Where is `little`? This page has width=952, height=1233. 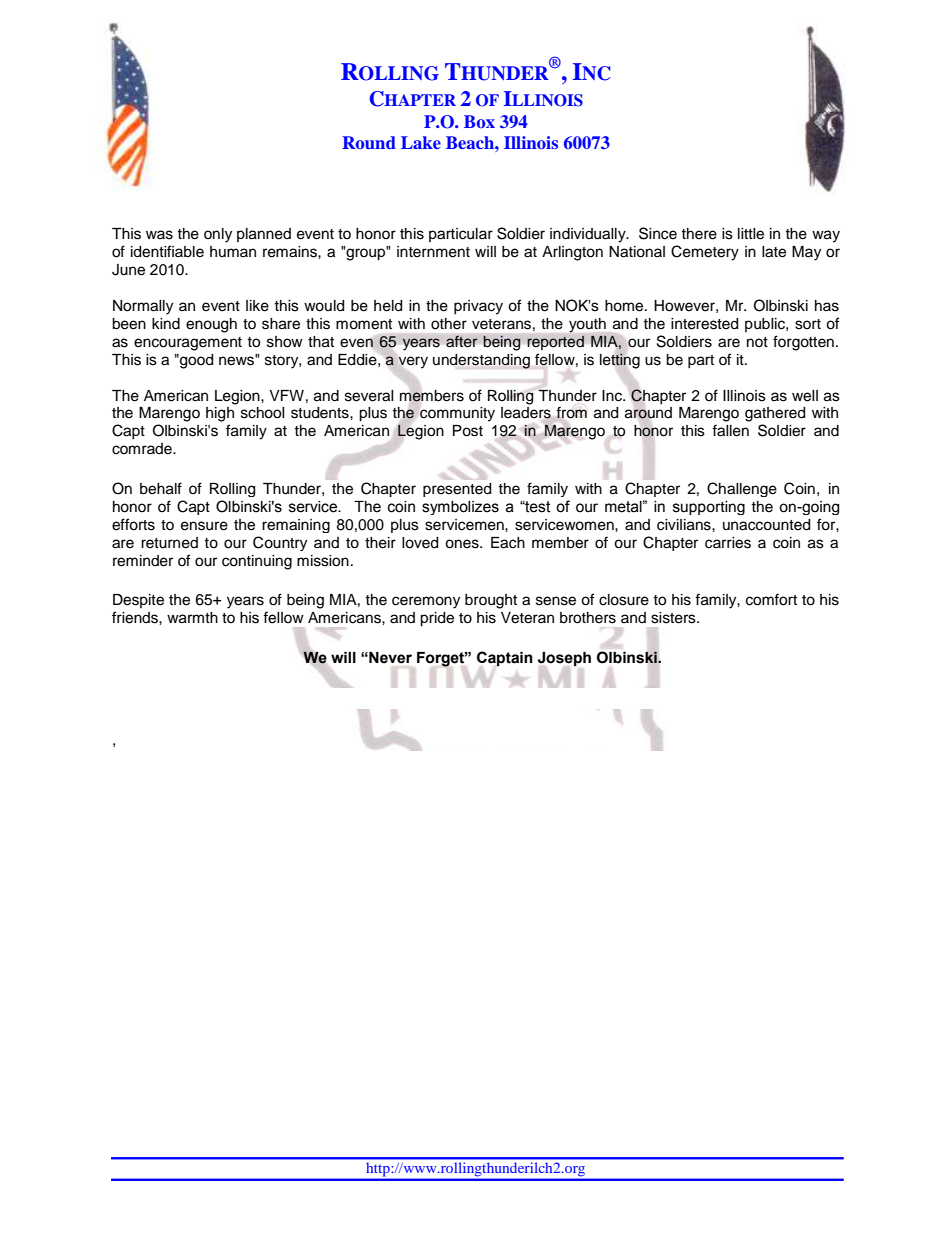
little is located at coordinates (751, 234).
